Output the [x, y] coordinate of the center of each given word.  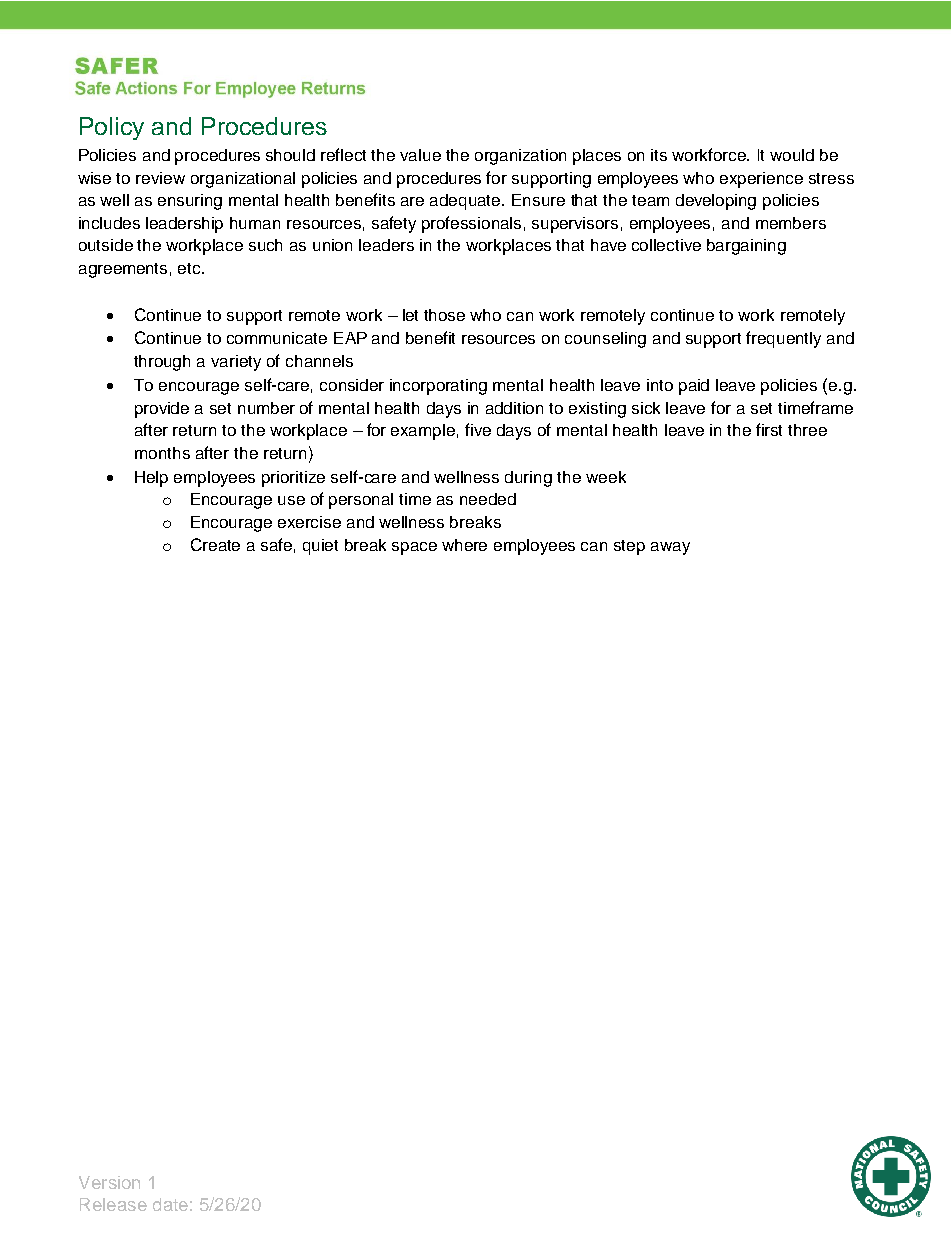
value [420, 155]
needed [488, 499]
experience [761, 180]
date [170, 1204]
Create [215, 544]
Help [151, 479]
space [414, 548]
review [160, 178]
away [670, 548]
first [769, 429]
